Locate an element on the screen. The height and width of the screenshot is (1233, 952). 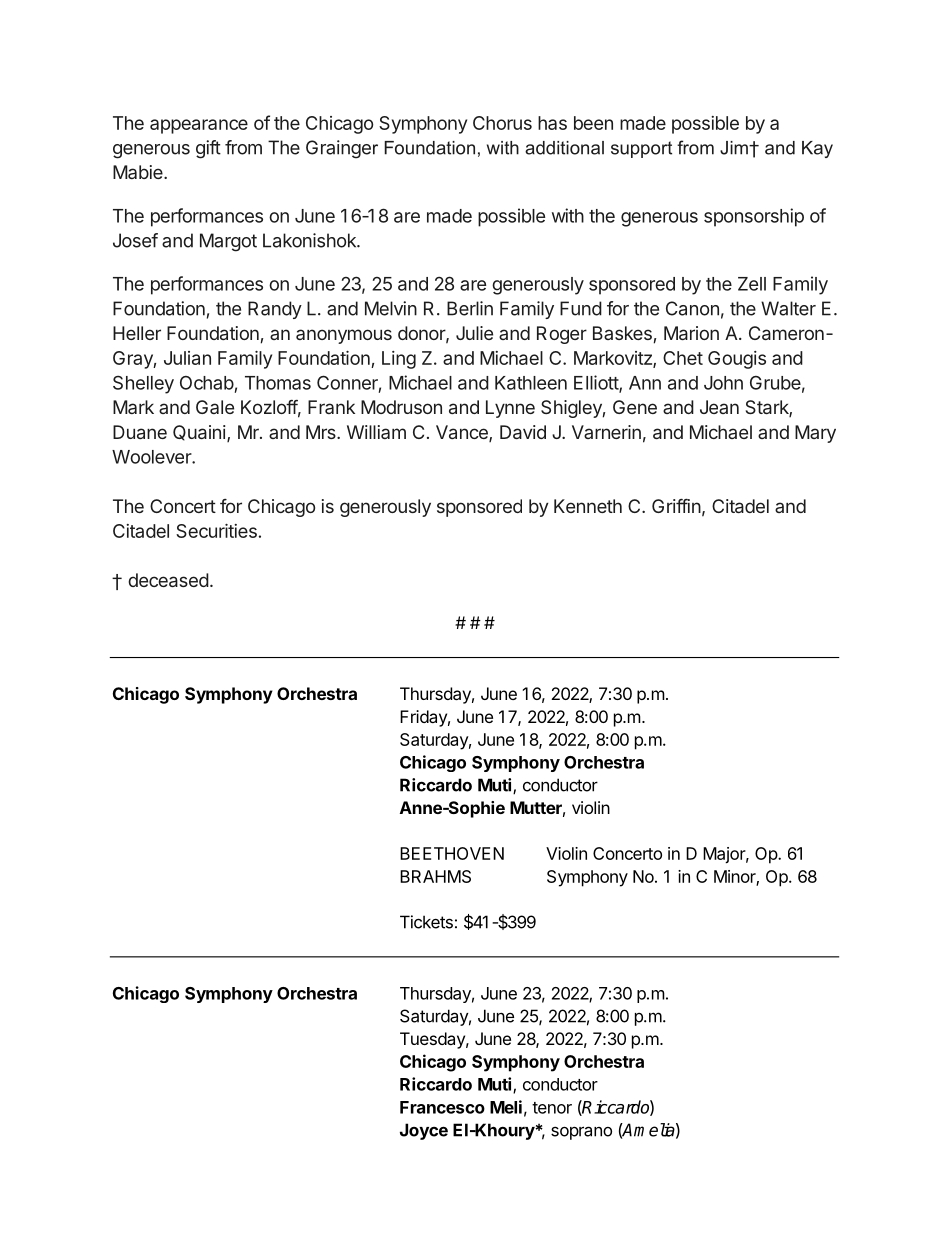
gift is located at coordinates (208, 149).
